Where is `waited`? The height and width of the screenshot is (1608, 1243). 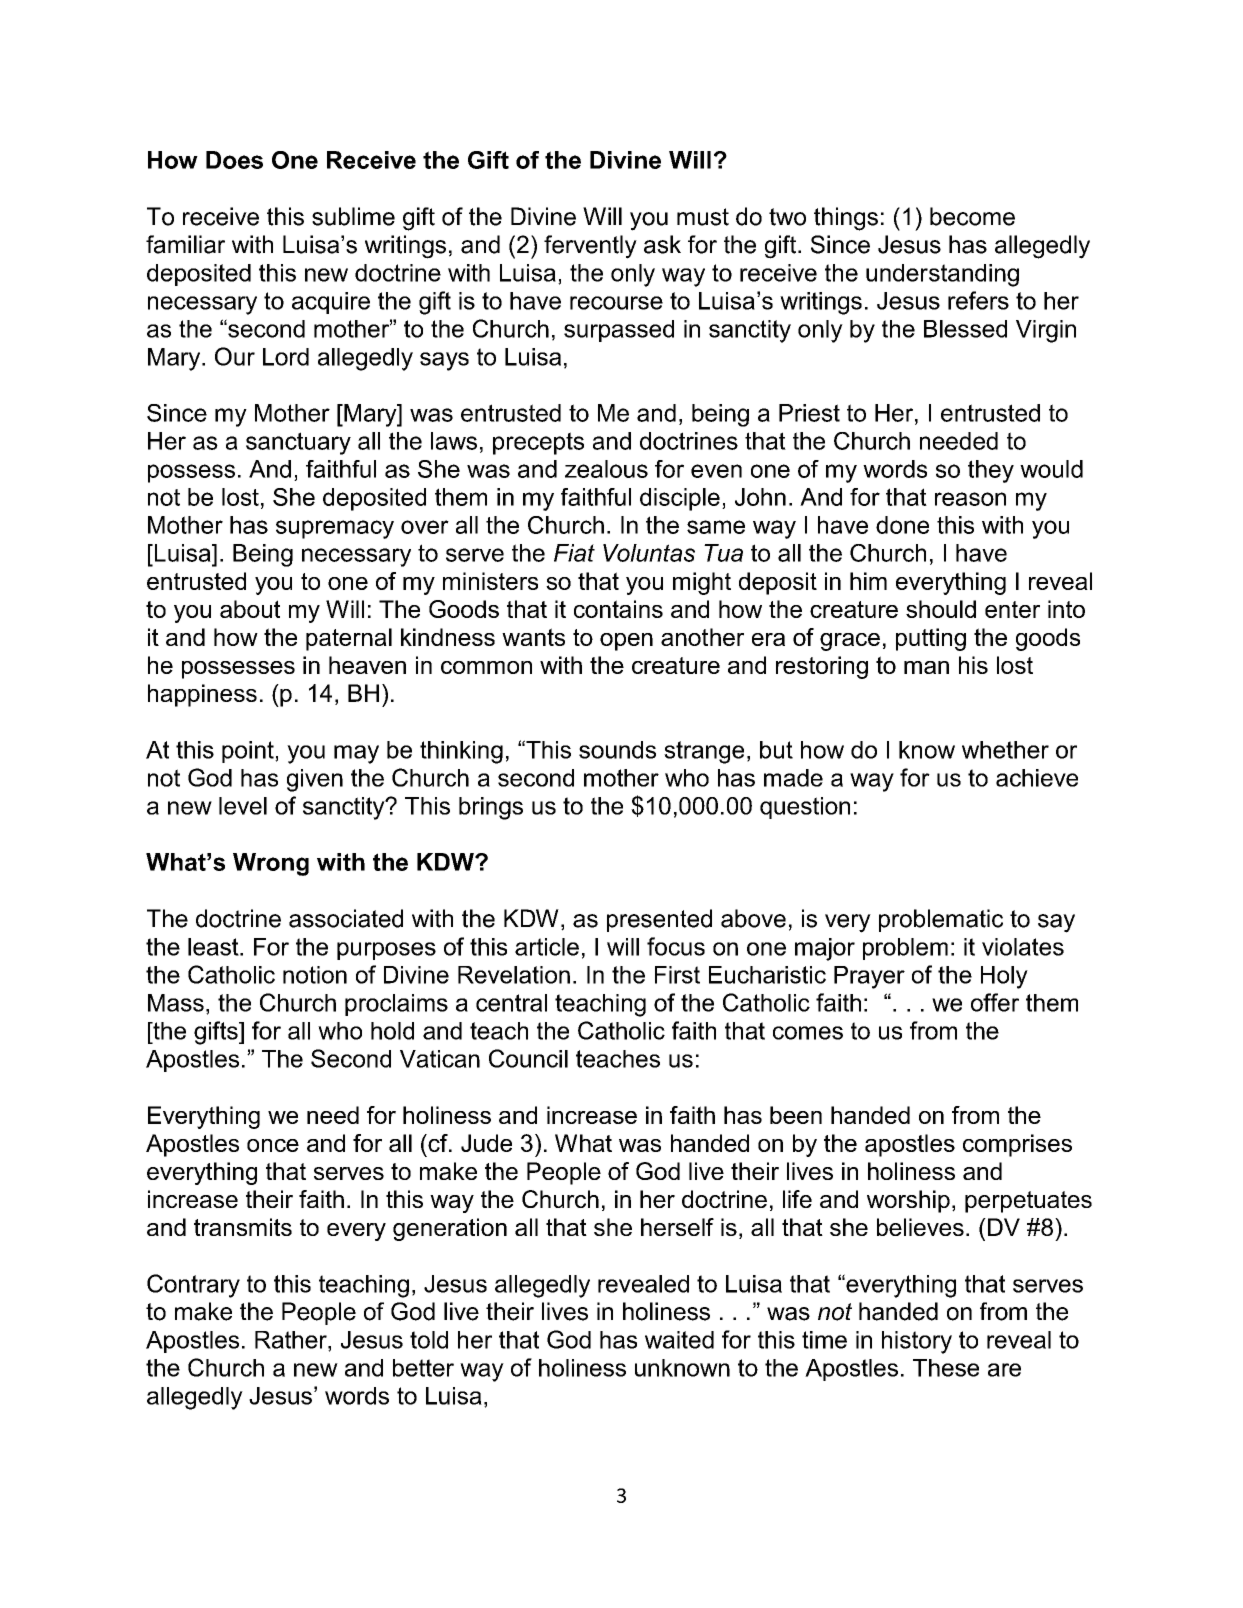 waited is located at coordinates (679, 1340).
